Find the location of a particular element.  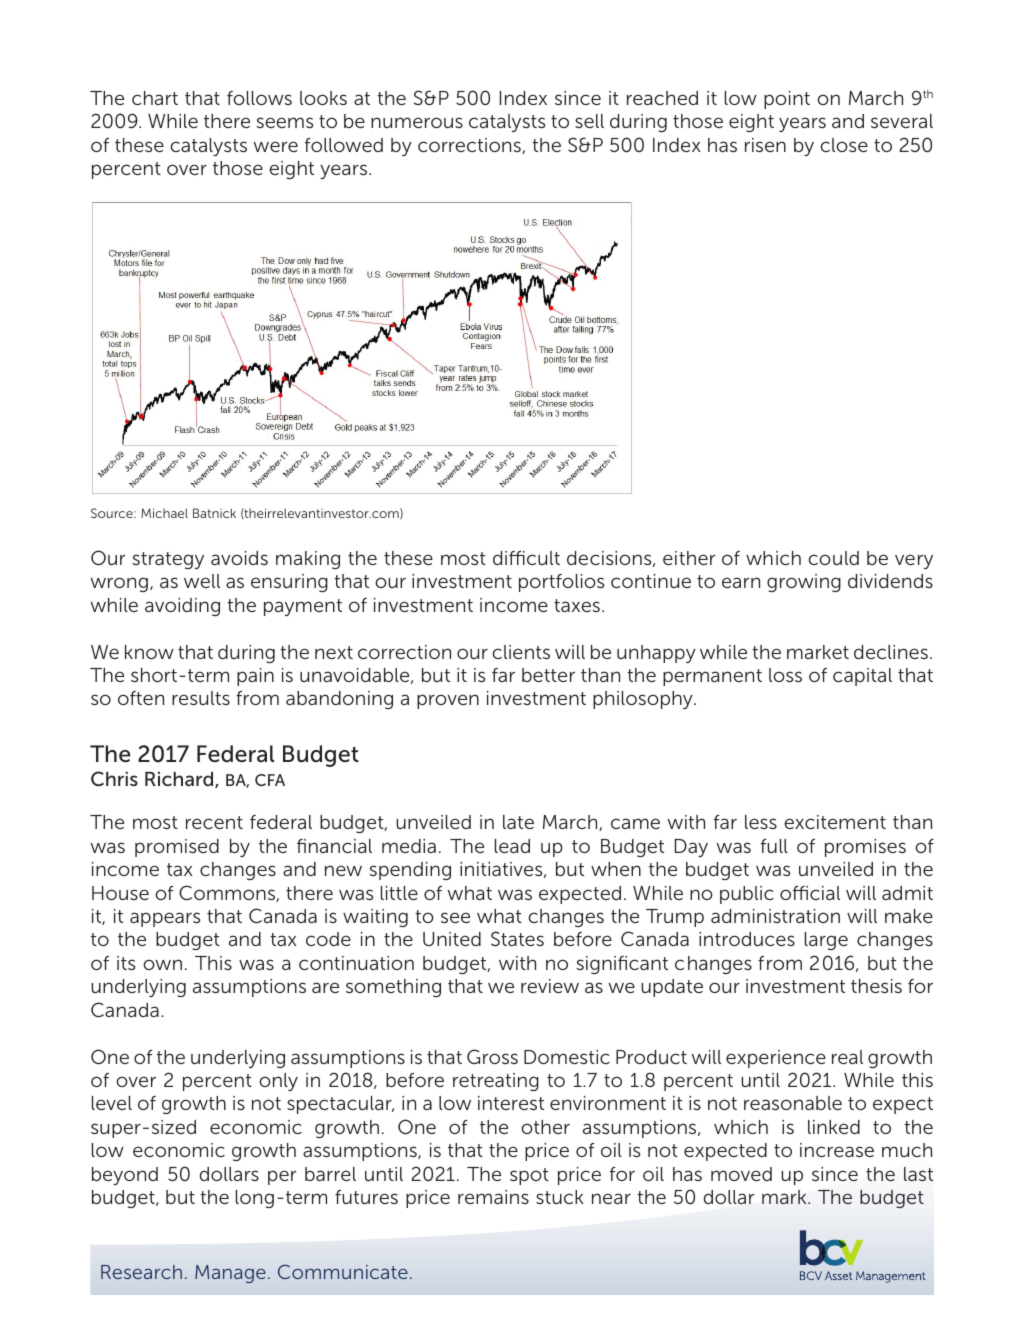

better is located at coordinates (548, 675).
